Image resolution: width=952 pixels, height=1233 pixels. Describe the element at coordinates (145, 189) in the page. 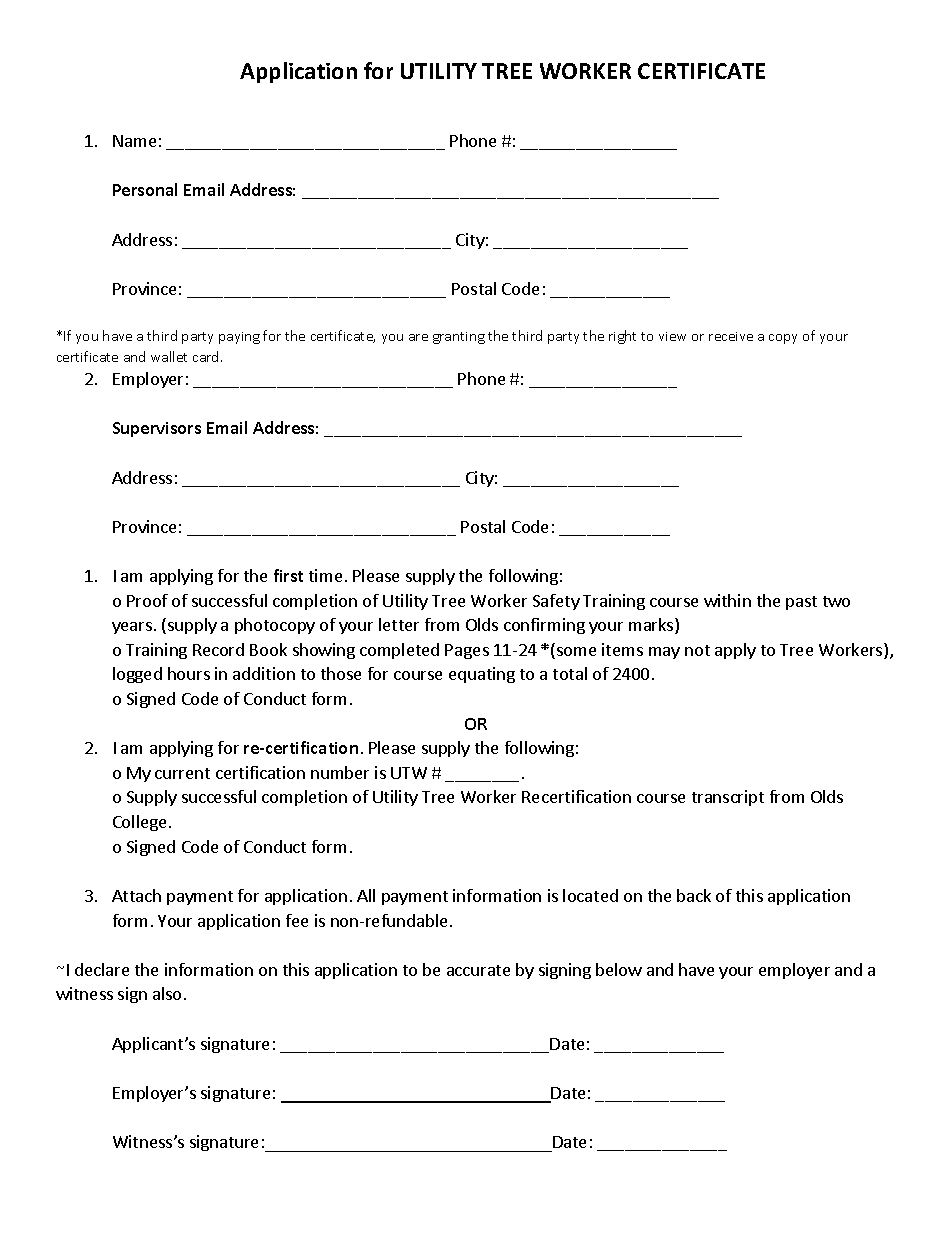

I see `Personal` at that location.
